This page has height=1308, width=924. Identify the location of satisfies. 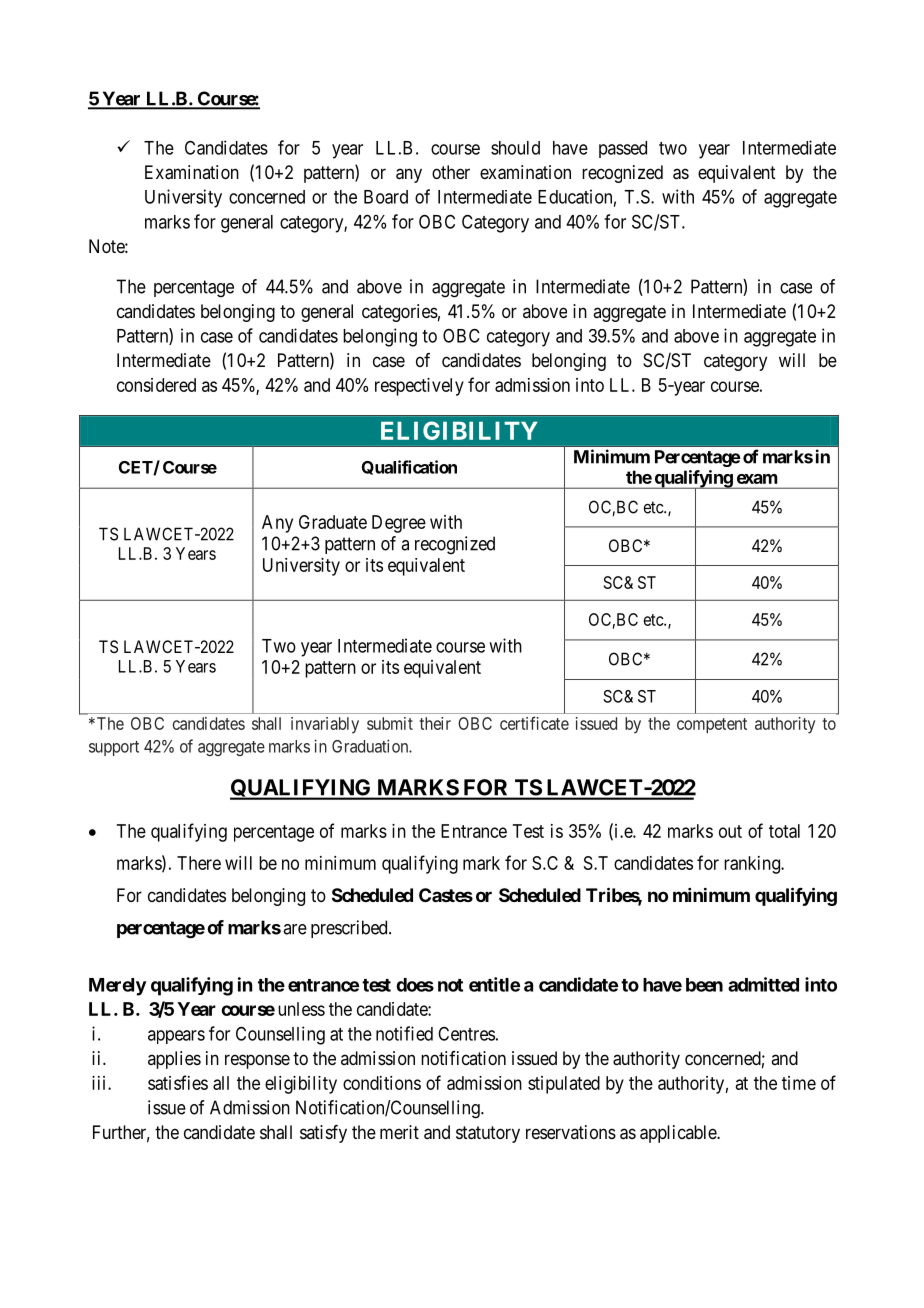
(178, 1082).
